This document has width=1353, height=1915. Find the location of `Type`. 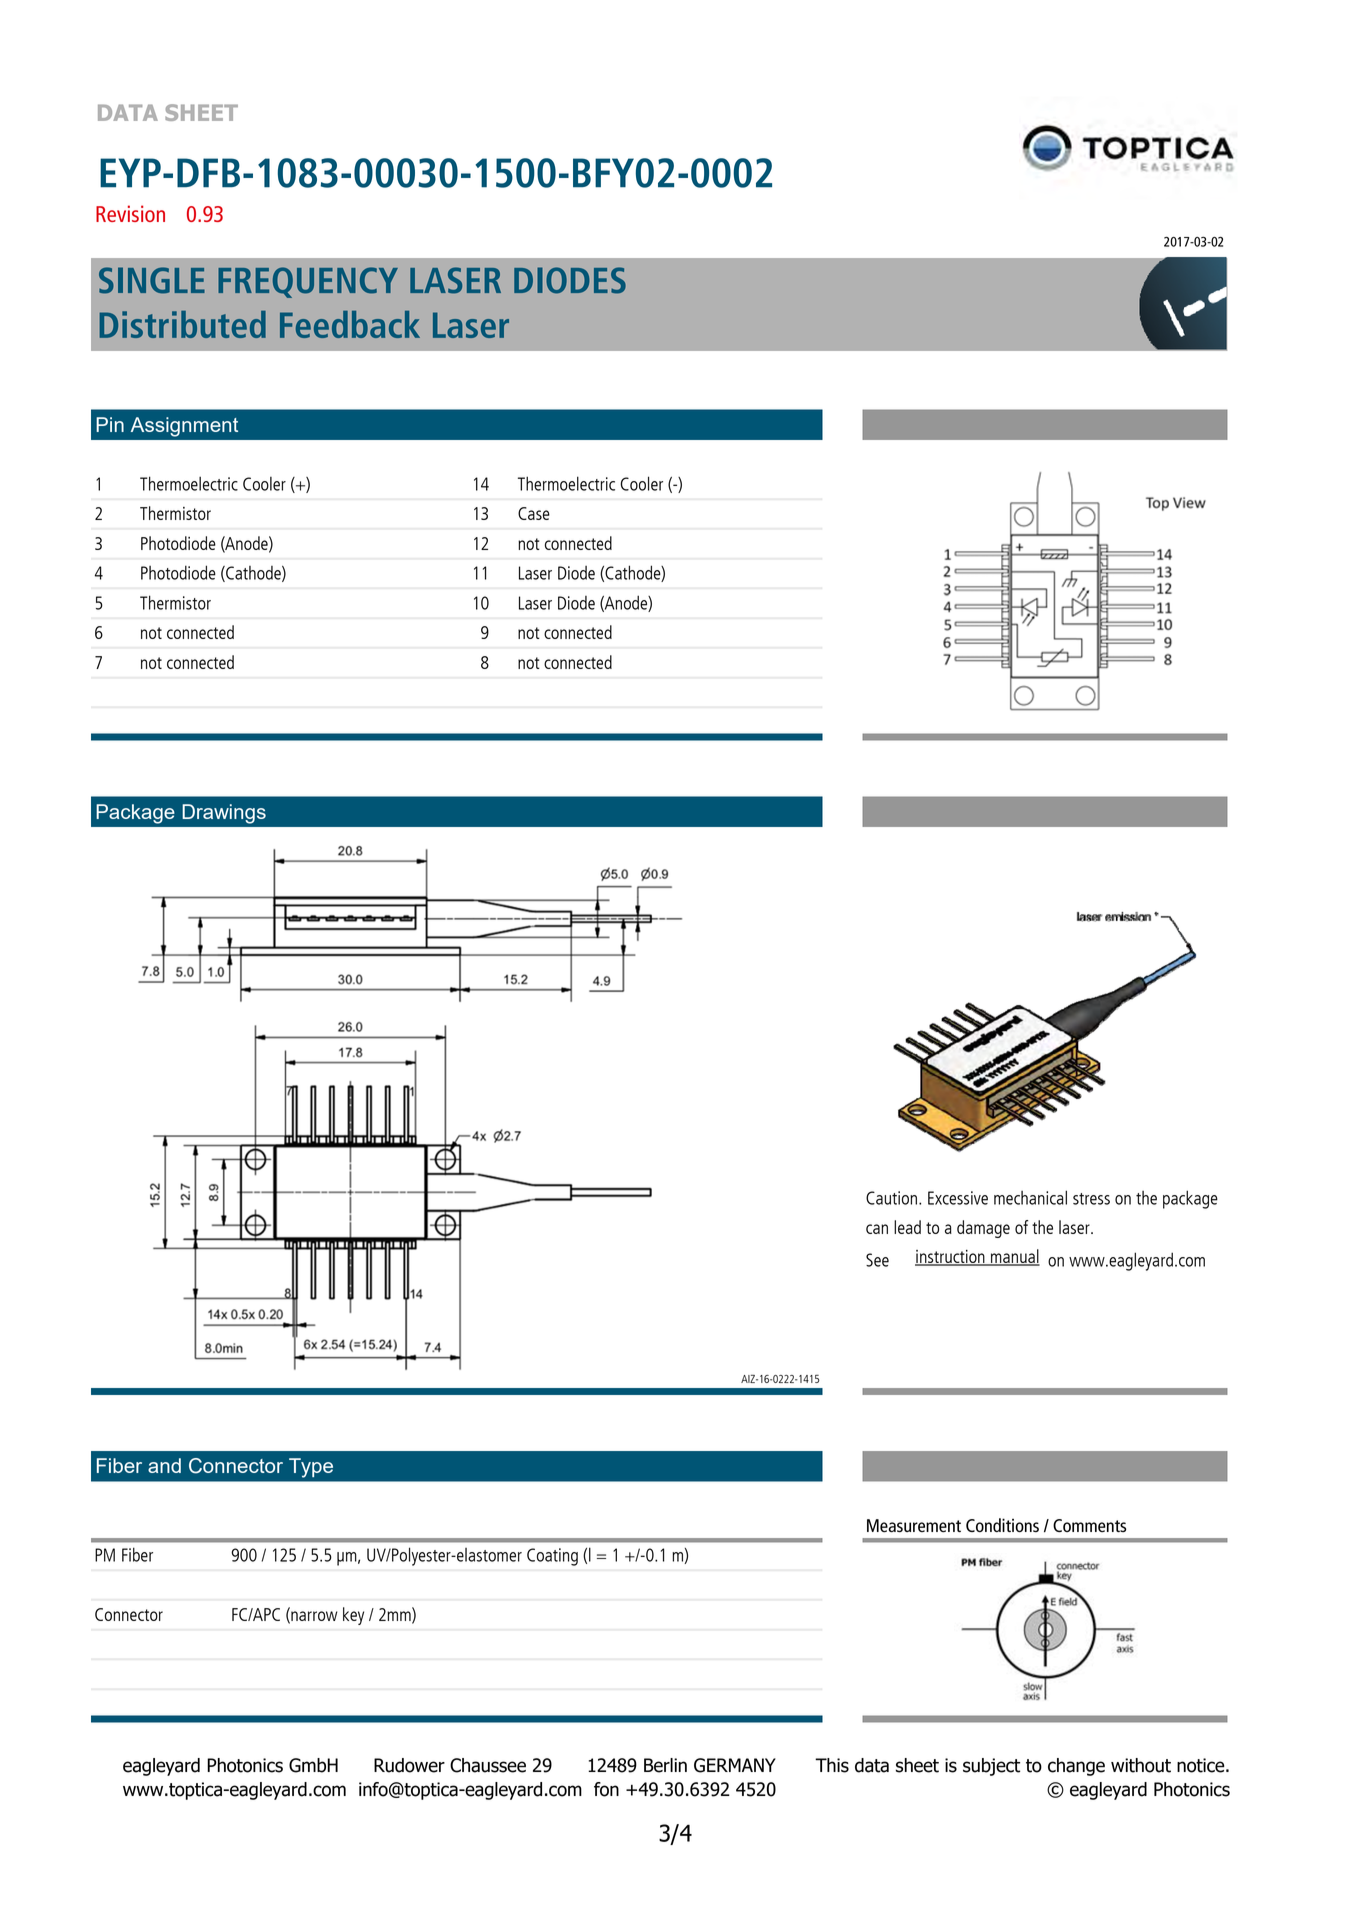

Type is located at coordinates (311, 1468).
